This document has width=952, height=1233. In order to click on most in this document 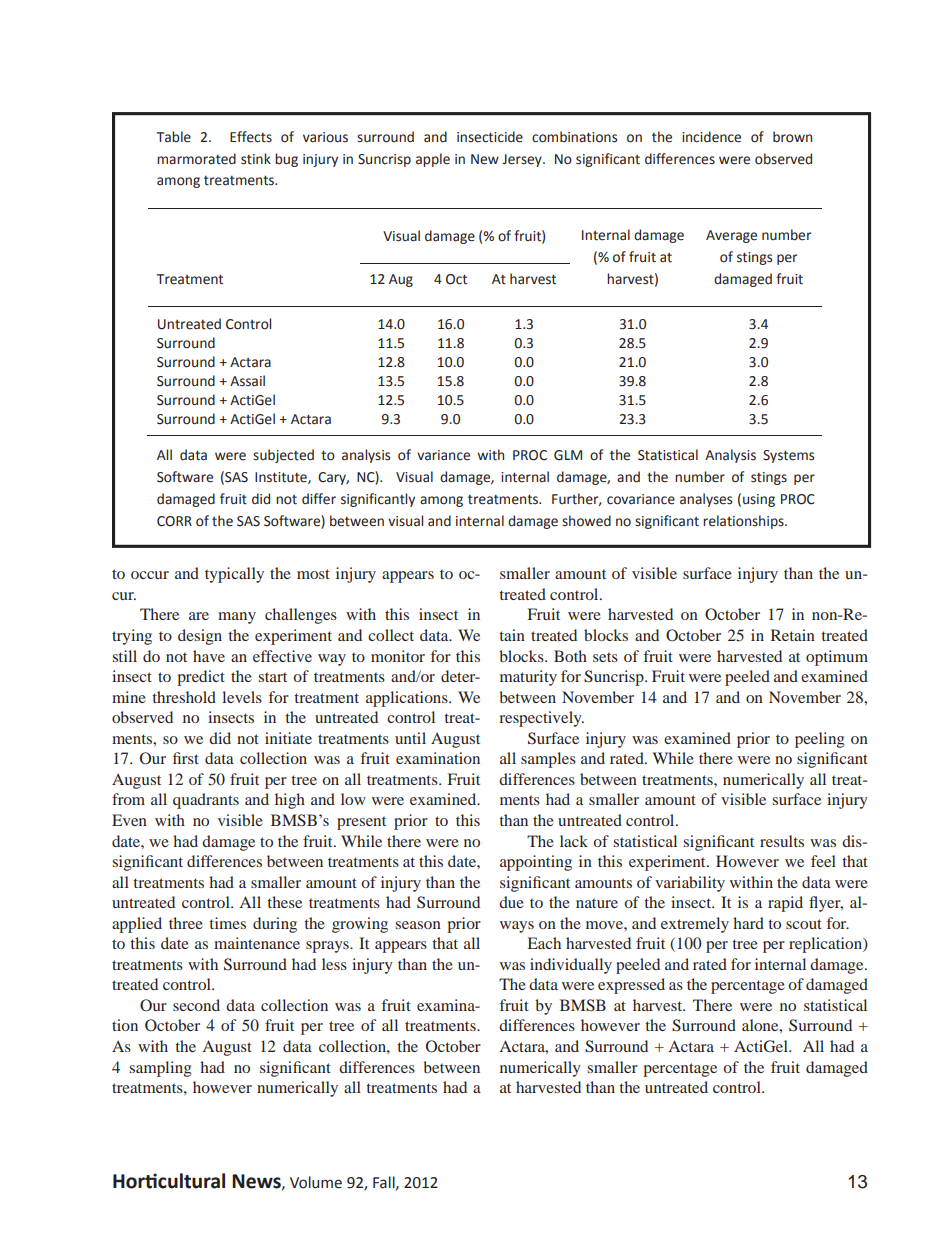, I will do `click(313, 574)`.
